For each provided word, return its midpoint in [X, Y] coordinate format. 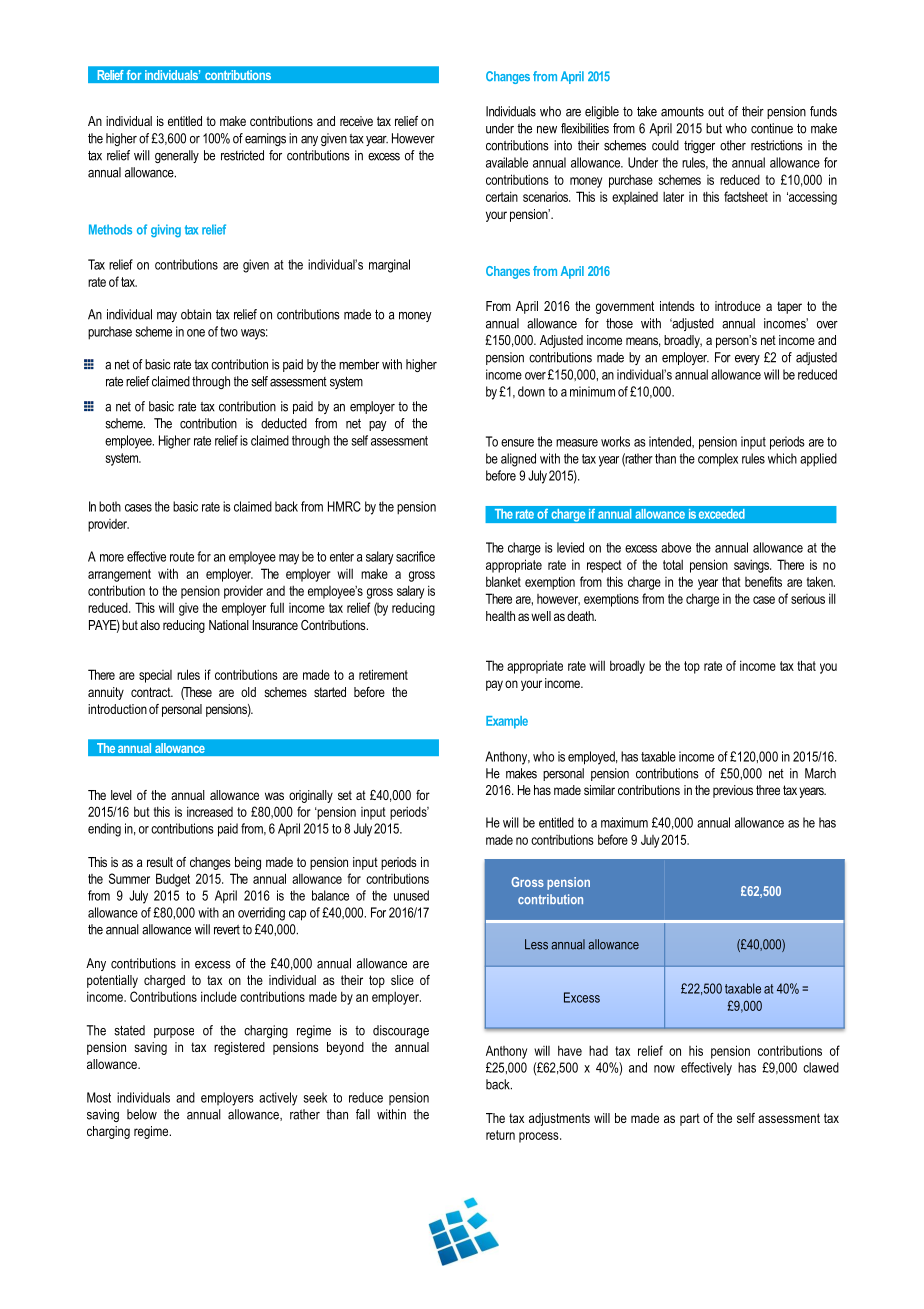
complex [718, 460]
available [507, 162]
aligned [518, 460]
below [142, 1114]
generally [177, 156]
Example [507, 722]
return [500, 1135]
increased [210, 811]
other [733, 145]
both [110, 506]
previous [733, 791]
